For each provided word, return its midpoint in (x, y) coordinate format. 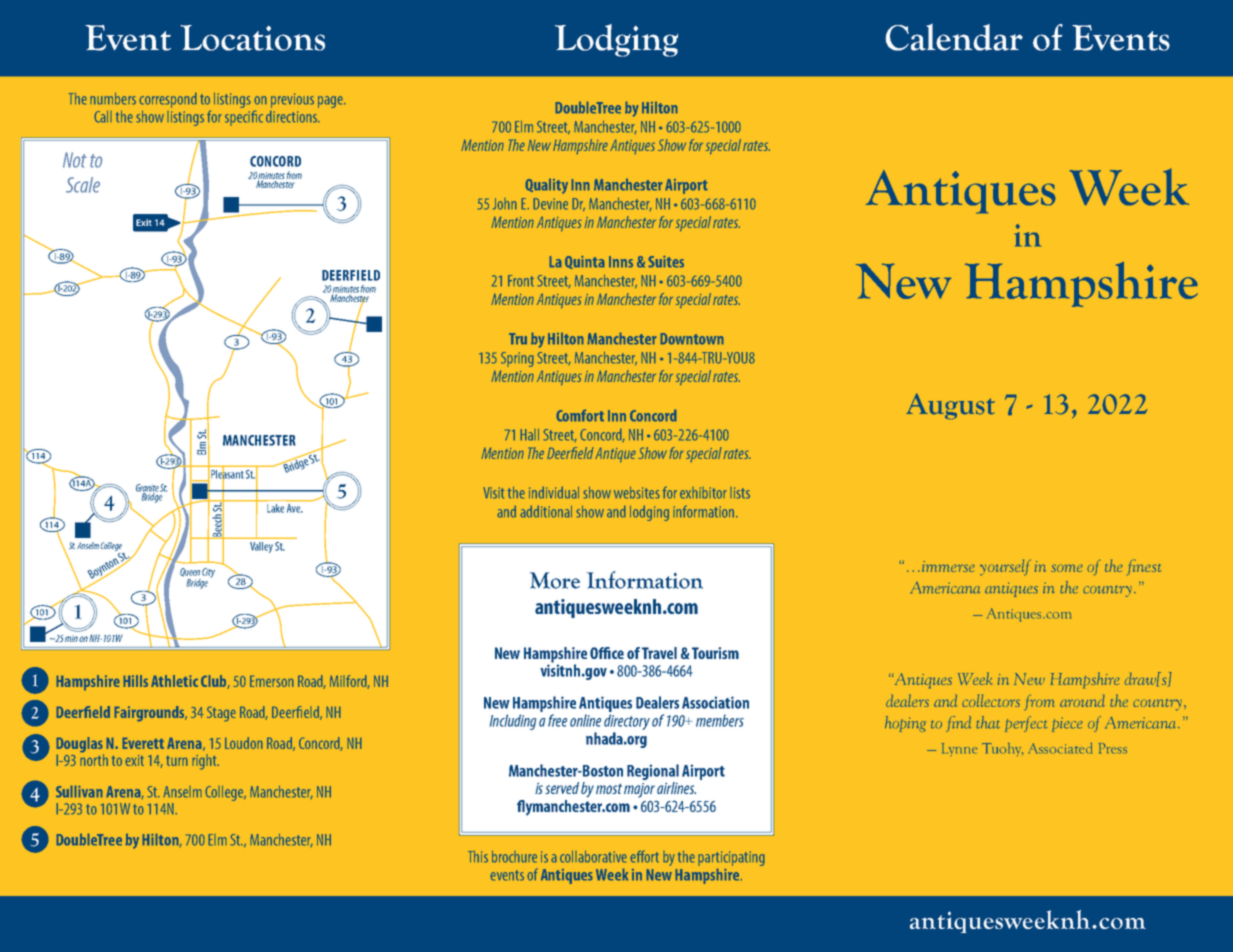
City (208, 573)
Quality (546, 186)
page (331, 102)
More (555, 580)
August (950, 406)
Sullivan (79, 791)
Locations (252, 38)
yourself (1005, 567)
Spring (517, 359)
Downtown (692, 339)
